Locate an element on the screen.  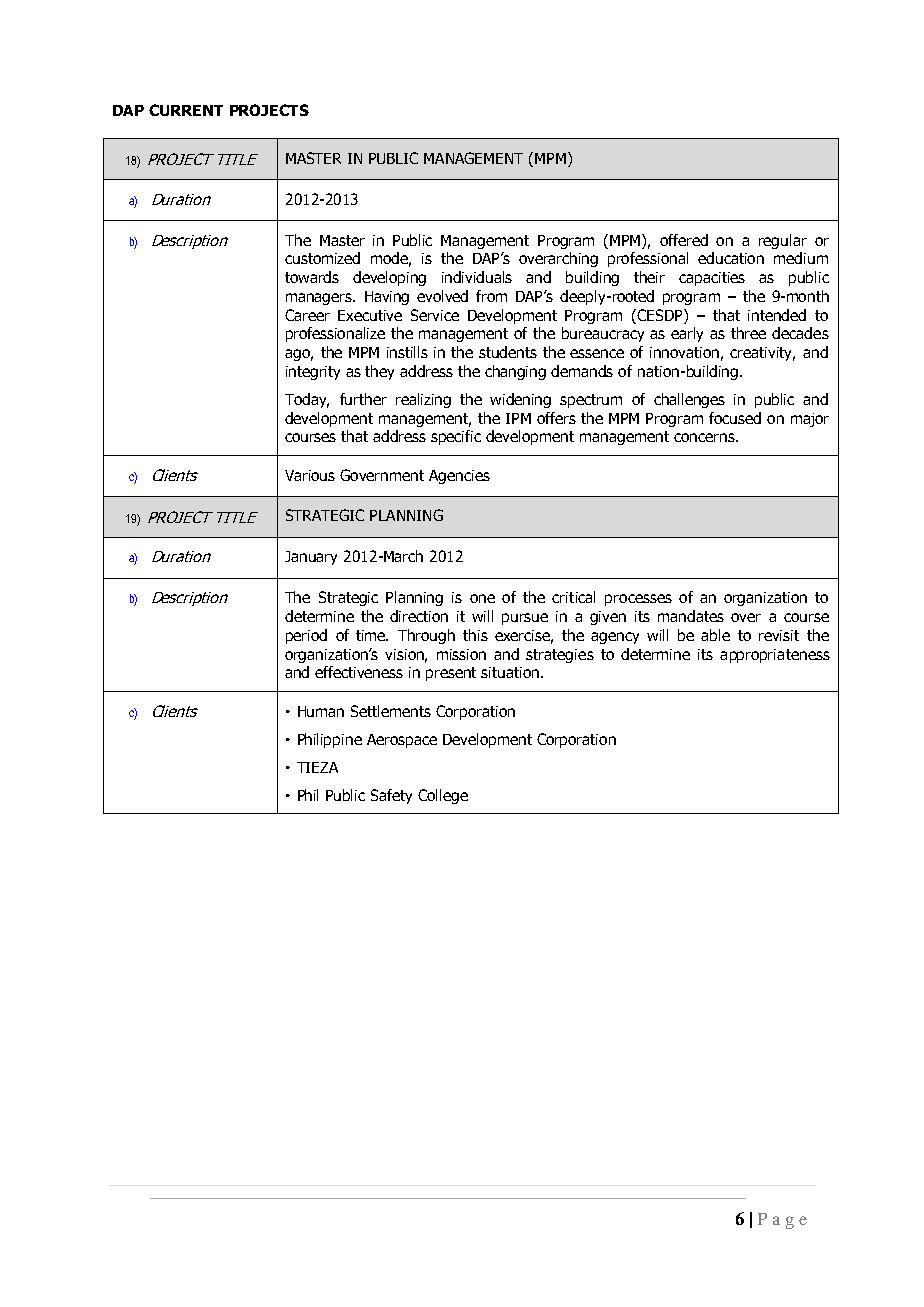
Various is located at coordinates (310, 475).
